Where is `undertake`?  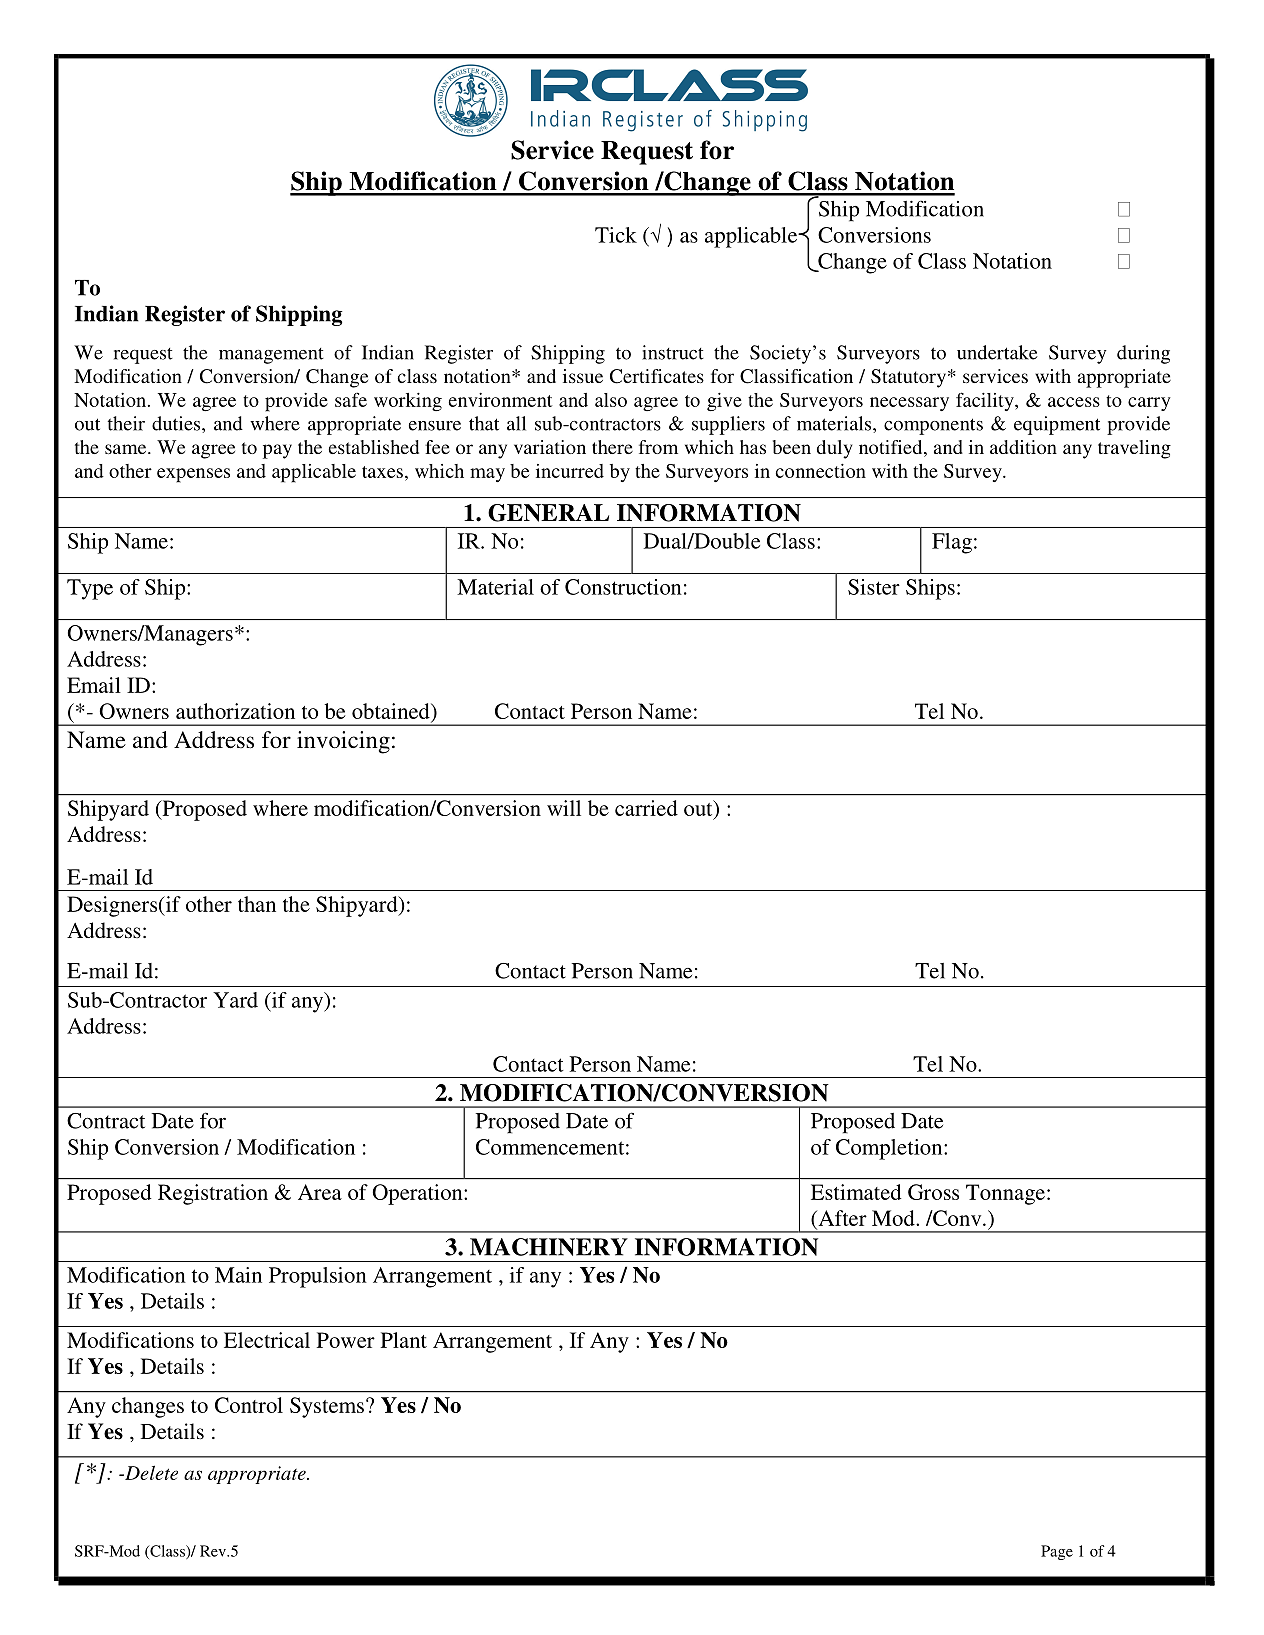 undertake is located at coordinates (997, 352).
